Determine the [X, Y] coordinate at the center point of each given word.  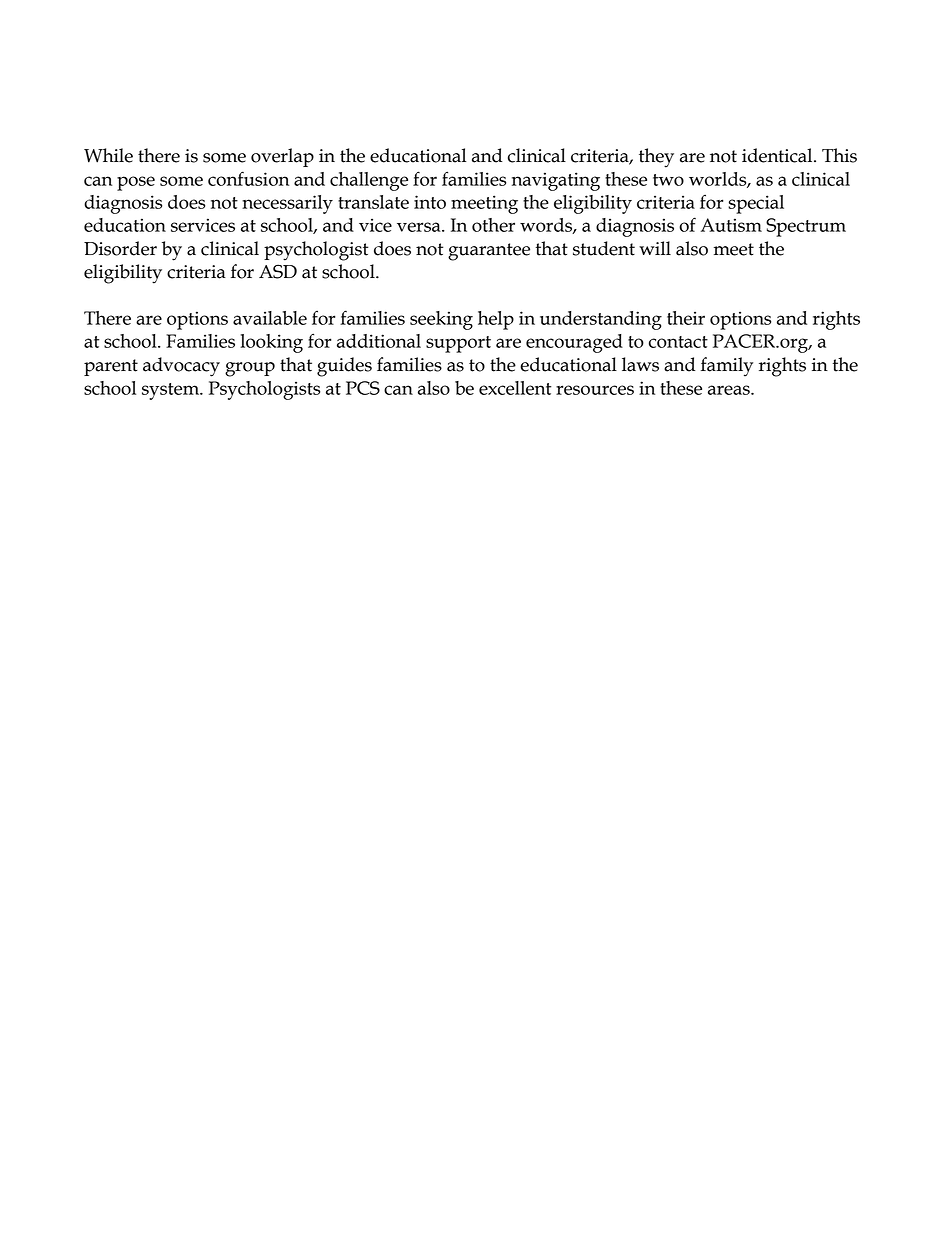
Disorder [120, 248]
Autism [731, 225]
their [686, 318]
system [172, 391]
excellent [515, 388]
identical [778, 155]
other [493, 225]
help [496, 320]
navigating [556, 181]
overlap [282, 157]
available [270, 318]
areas [730, 390]
